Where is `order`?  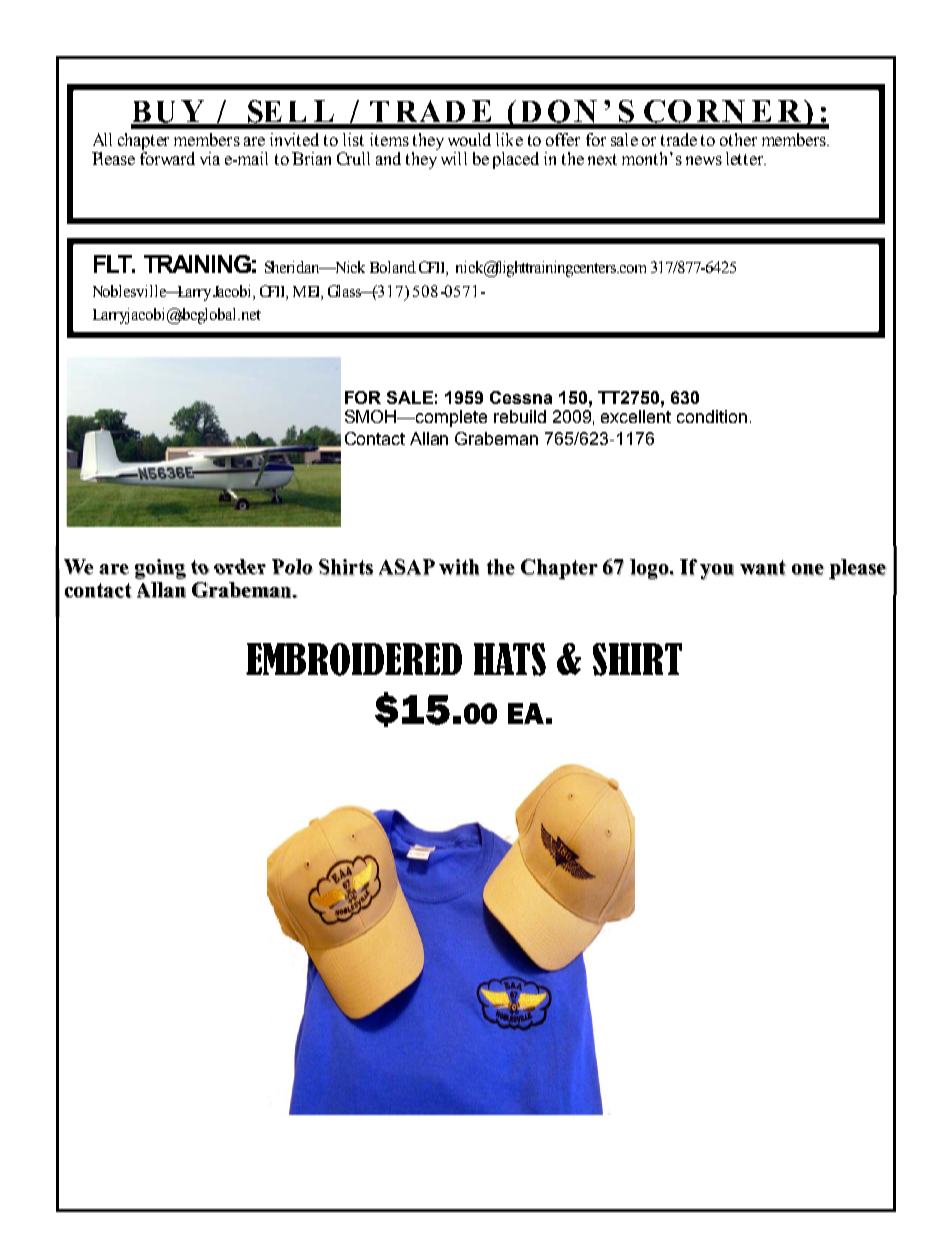
order is located at coordinates (240, 567).
